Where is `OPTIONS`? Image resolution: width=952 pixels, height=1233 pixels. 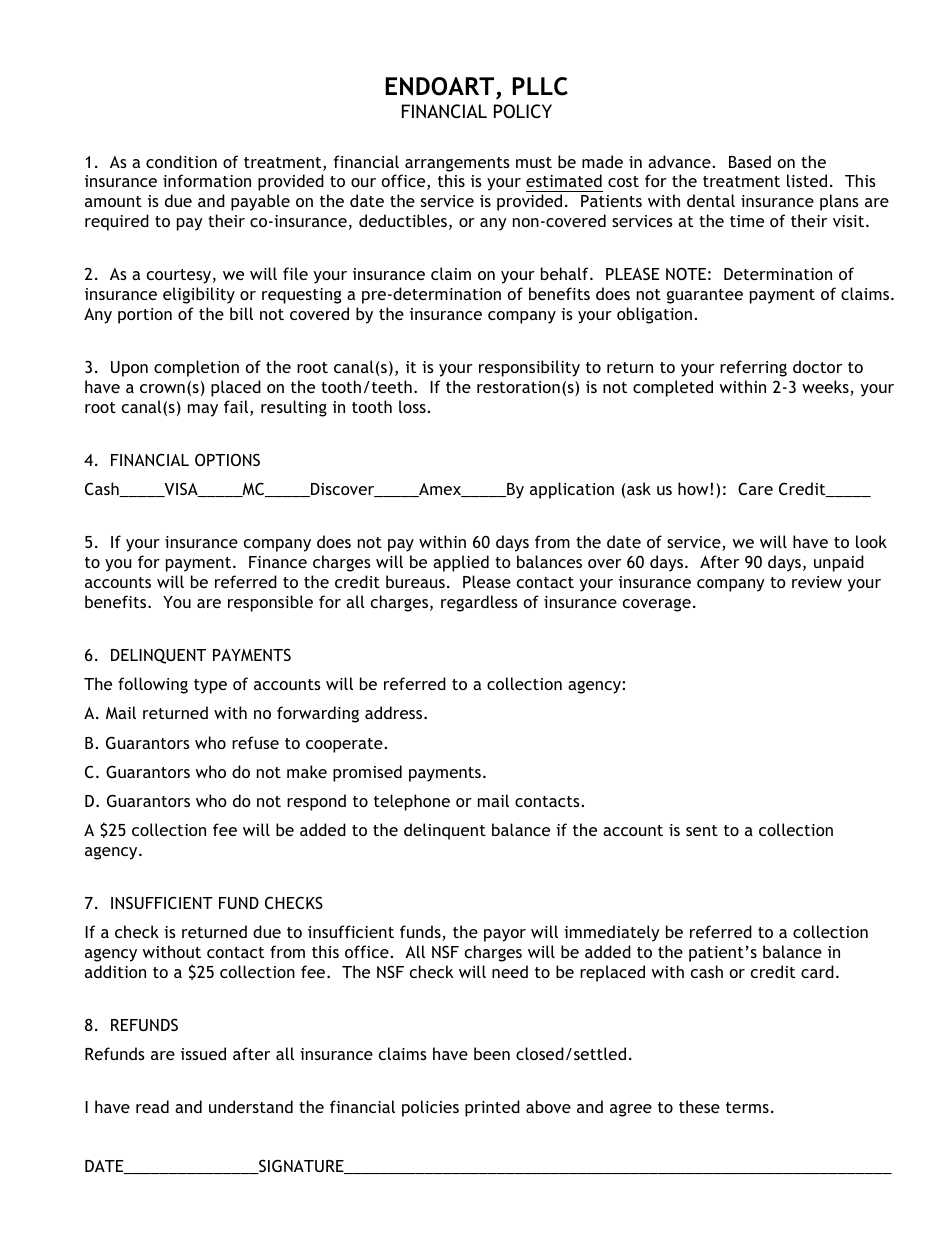 OPTIONS is located at coordinates (227, 459).
